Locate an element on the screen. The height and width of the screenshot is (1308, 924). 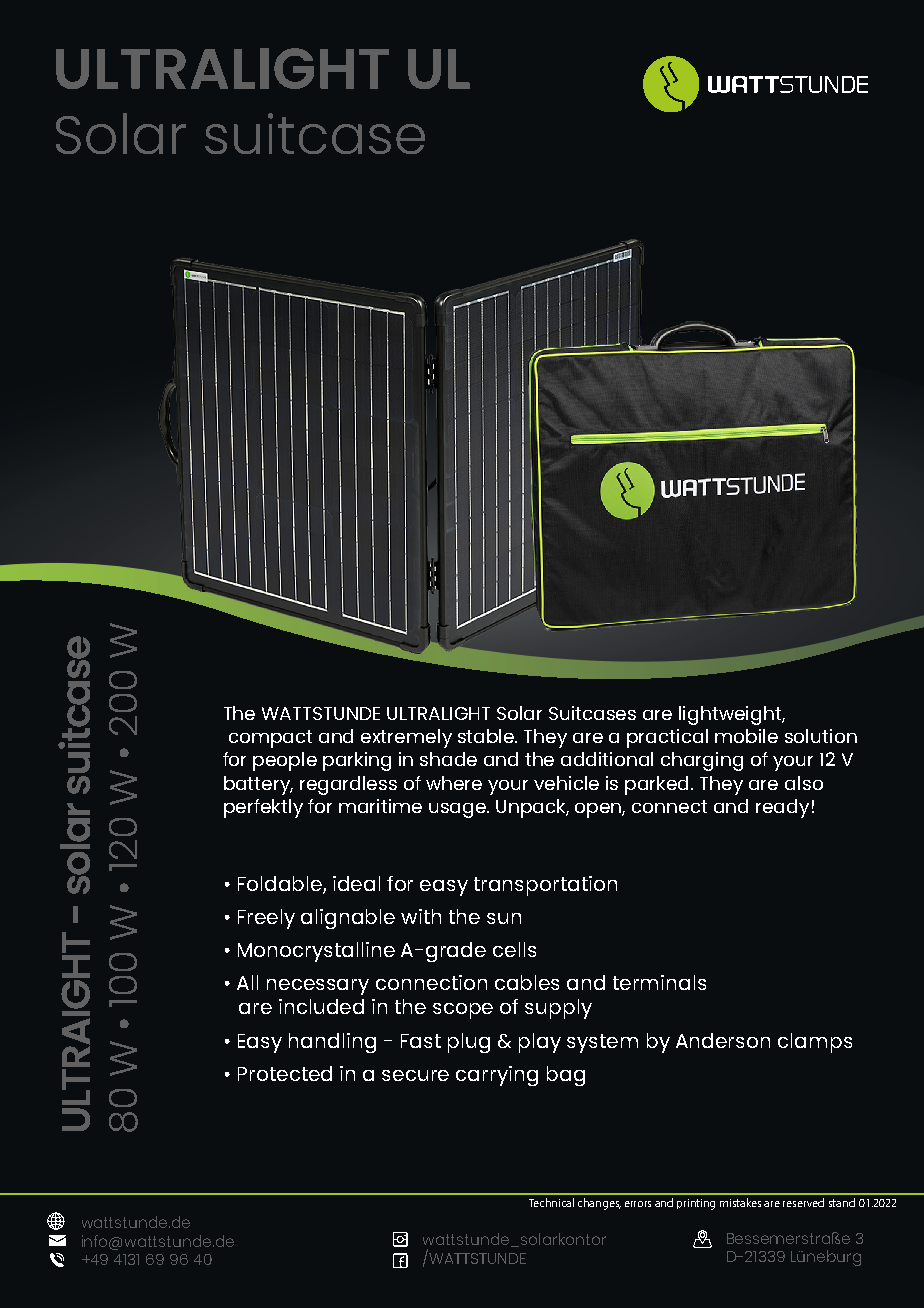
mobile is located at coordinates (746, 736).
